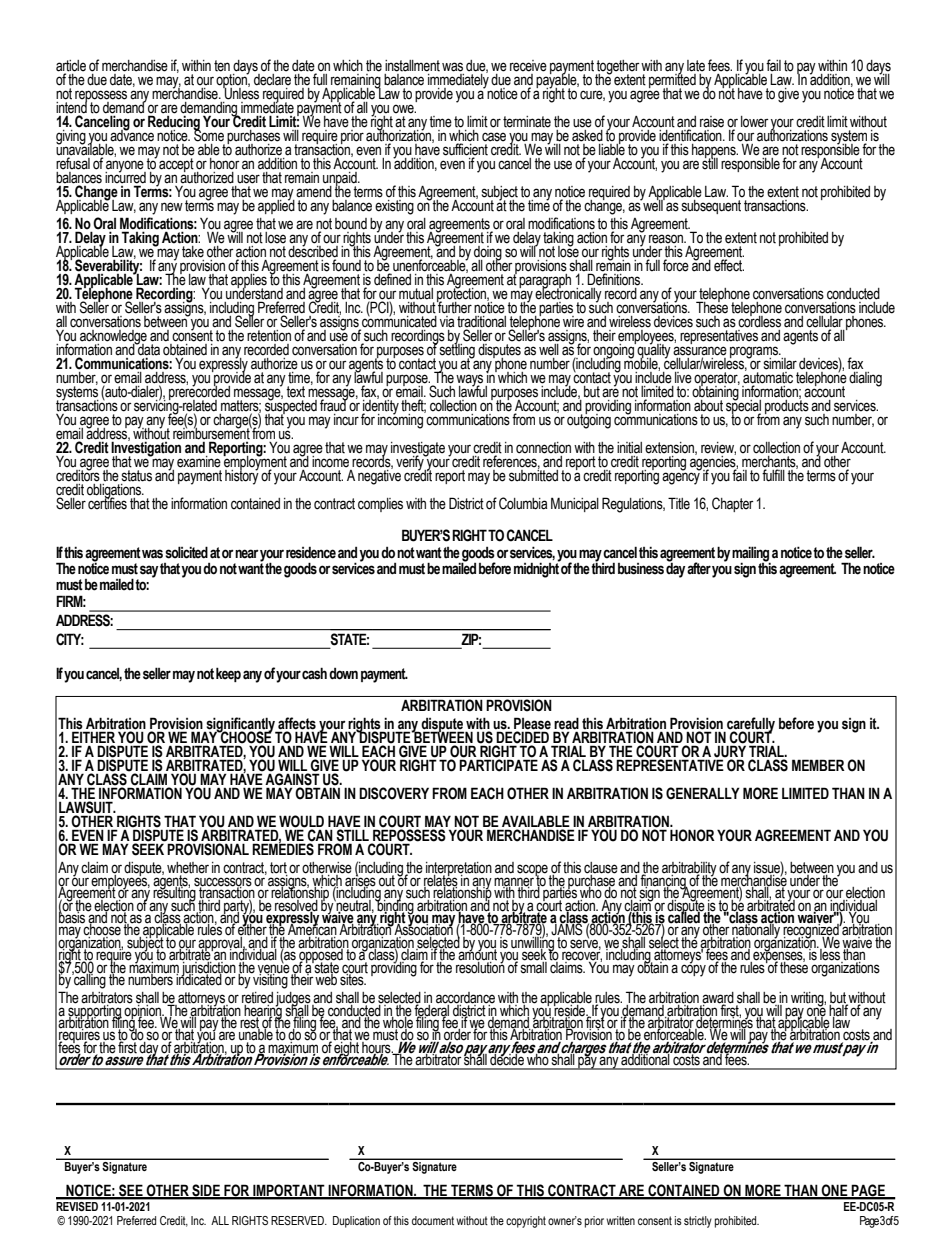  I want to click on document, so click(433, 1220).
